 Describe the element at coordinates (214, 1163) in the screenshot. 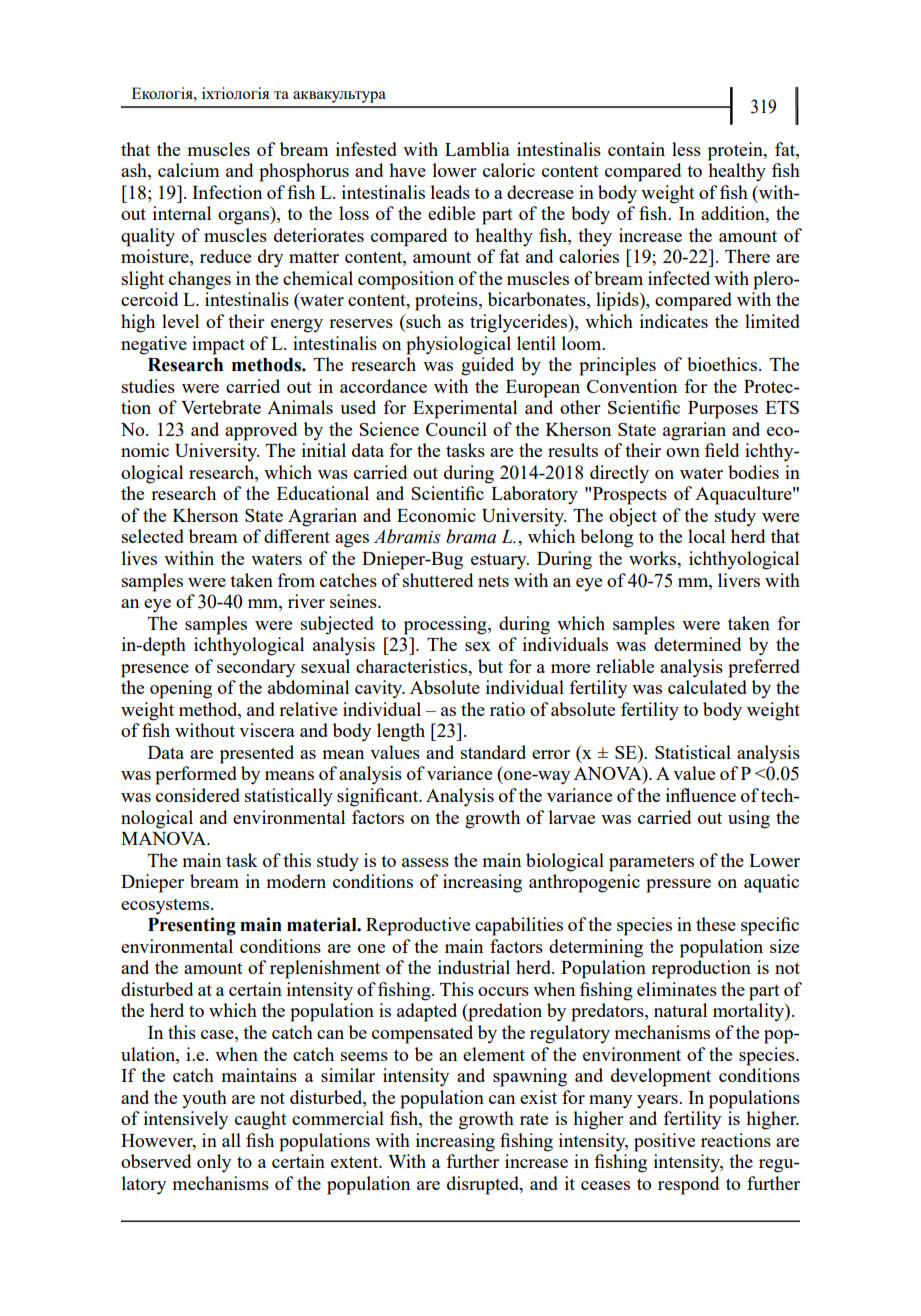

I see `only` at that location.
